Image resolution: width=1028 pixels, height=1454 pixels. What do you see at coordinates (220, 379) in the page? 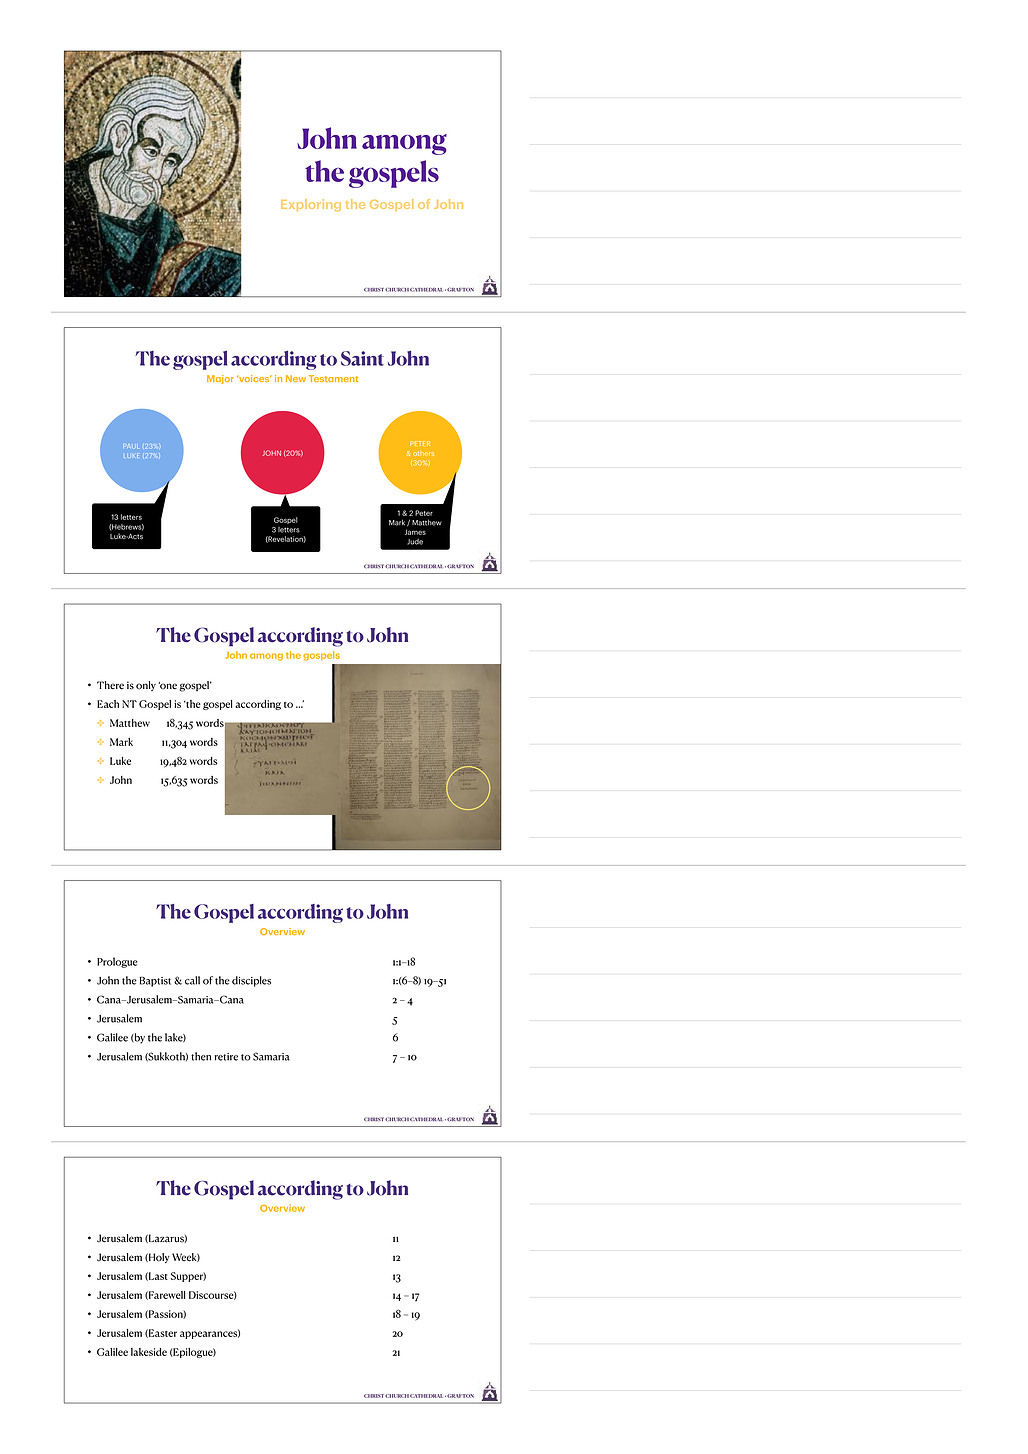
I see `Major` at bounding box center [220, 379].
